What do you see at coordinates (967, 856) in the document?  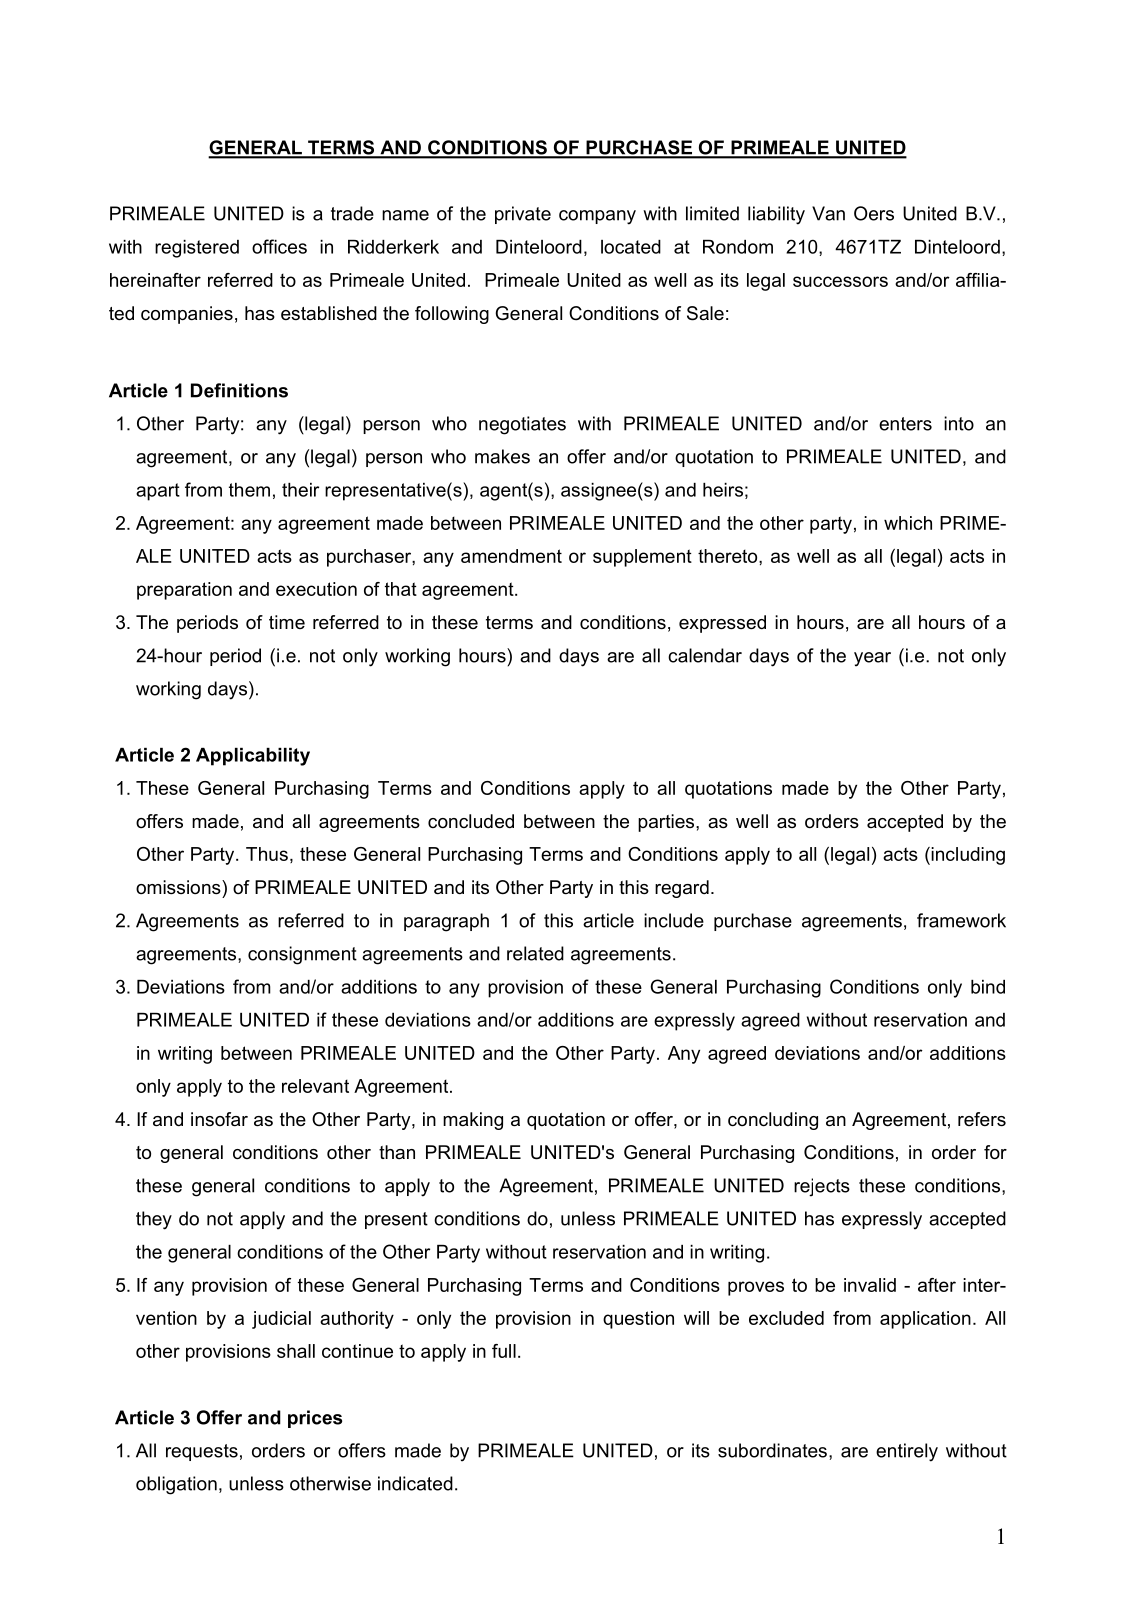 I see `including` at bounding box center [967, 856].
